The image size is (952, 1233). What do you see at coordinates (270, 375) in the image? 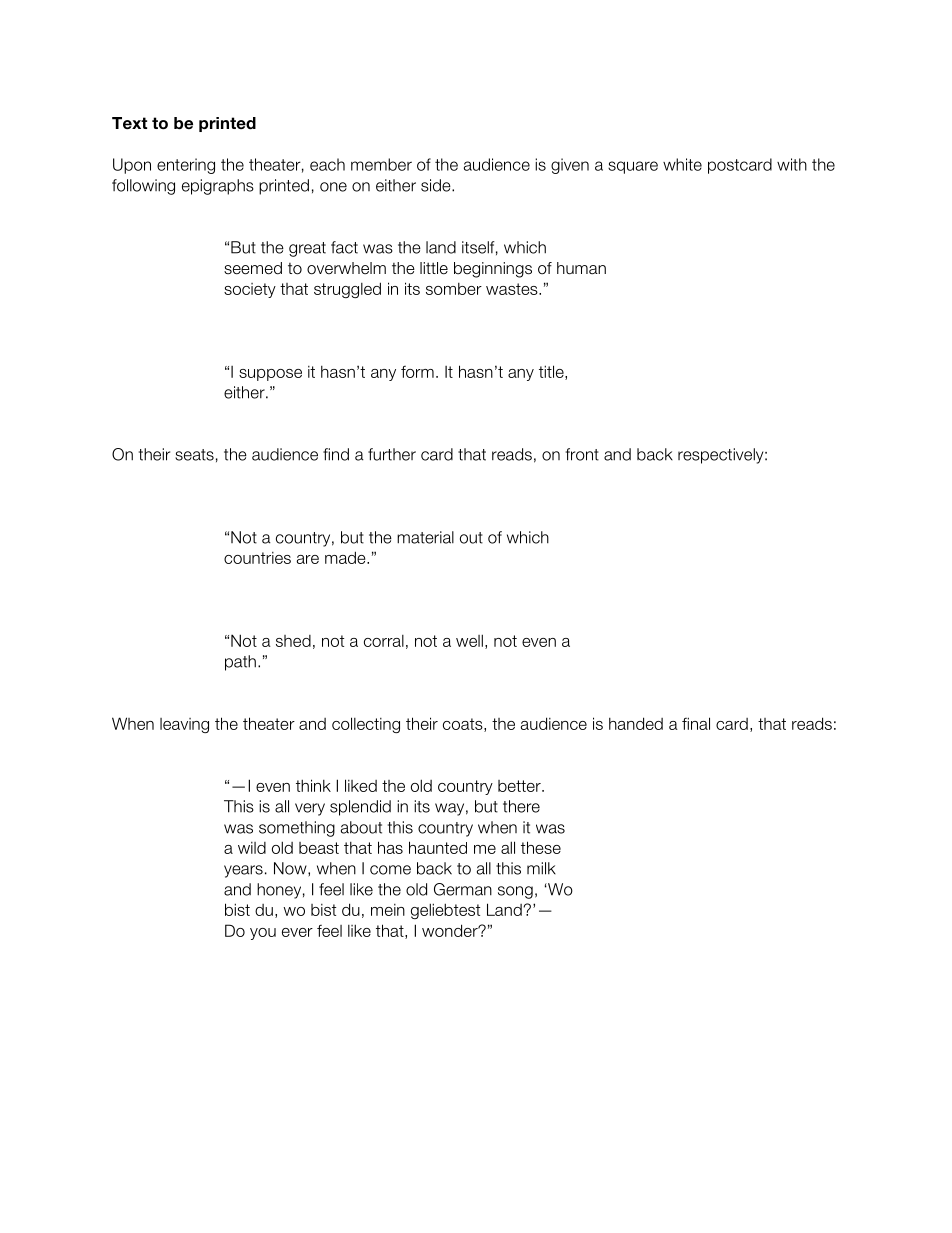
I see `suppose` at bounding box center [270, 375].
